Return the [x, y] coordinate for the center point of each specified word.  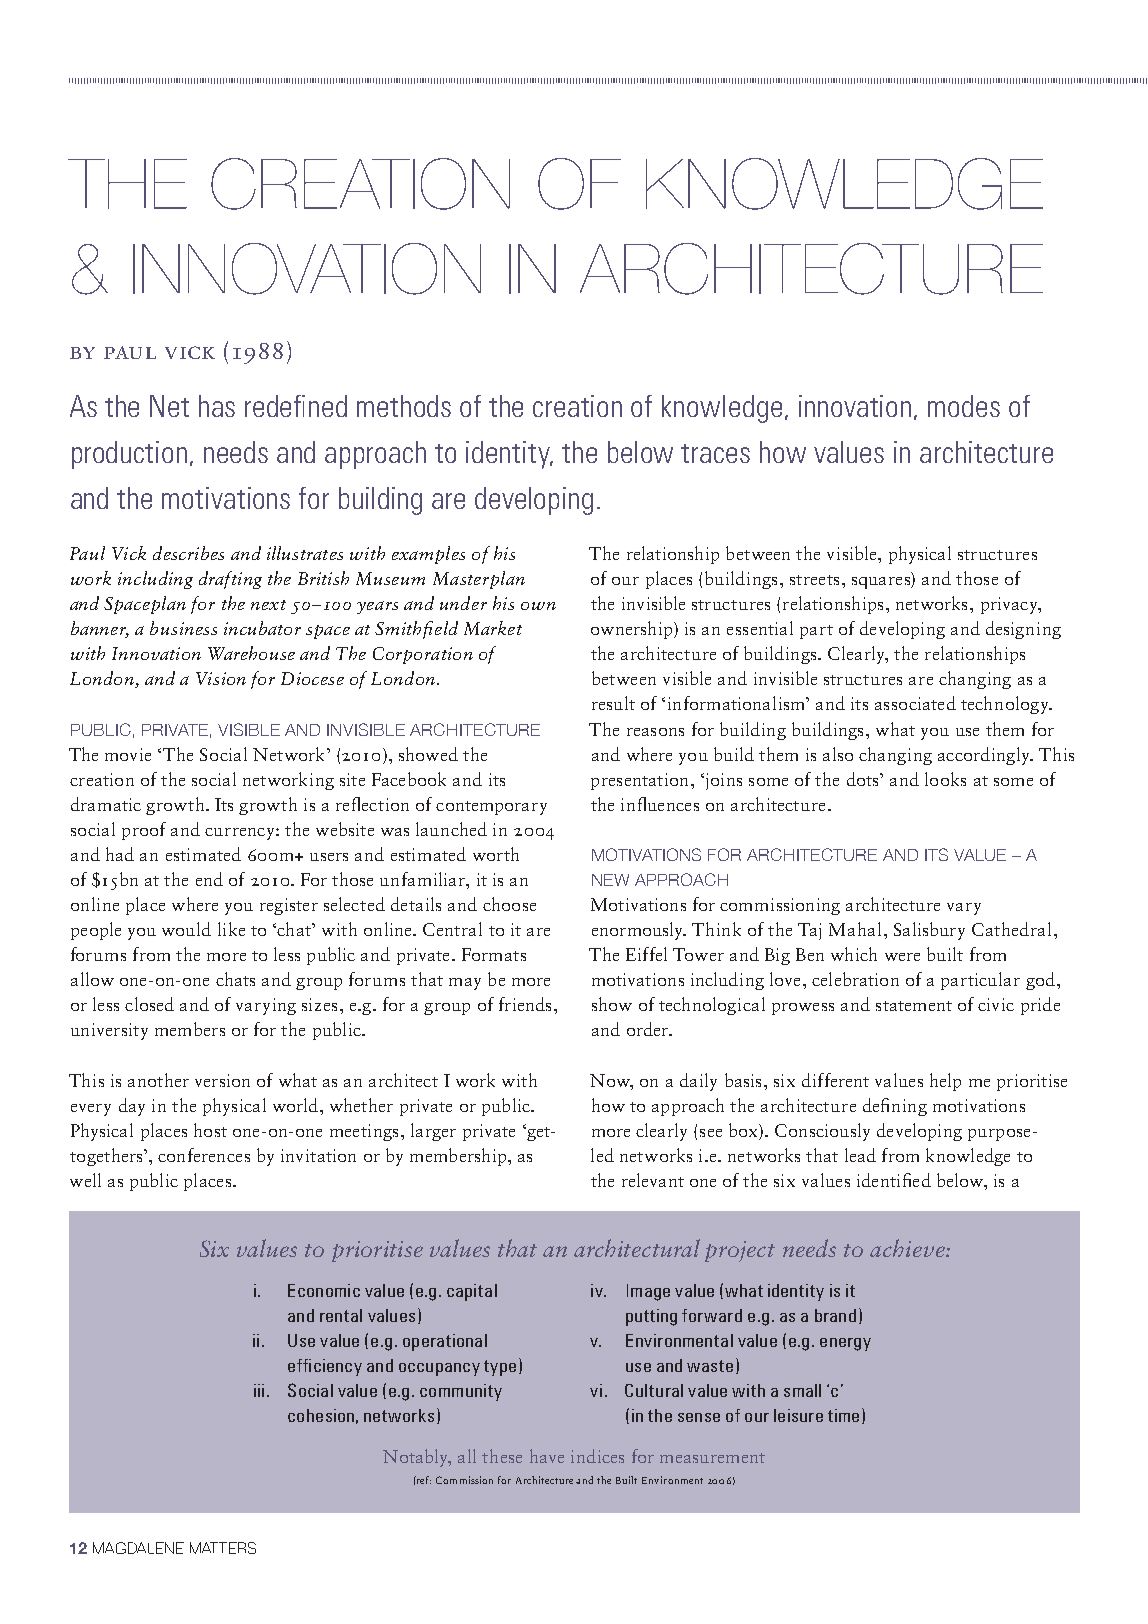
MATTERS [223, 1548]
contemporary [491, 808]
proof [144, 831]
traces [715, 453]
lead [860, 1155]
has [217, 406]
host [210, 1130]
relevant [653, 1180]
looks [945, 779]
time [843, 1415]
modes [964, 406]
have [547, 1456]
